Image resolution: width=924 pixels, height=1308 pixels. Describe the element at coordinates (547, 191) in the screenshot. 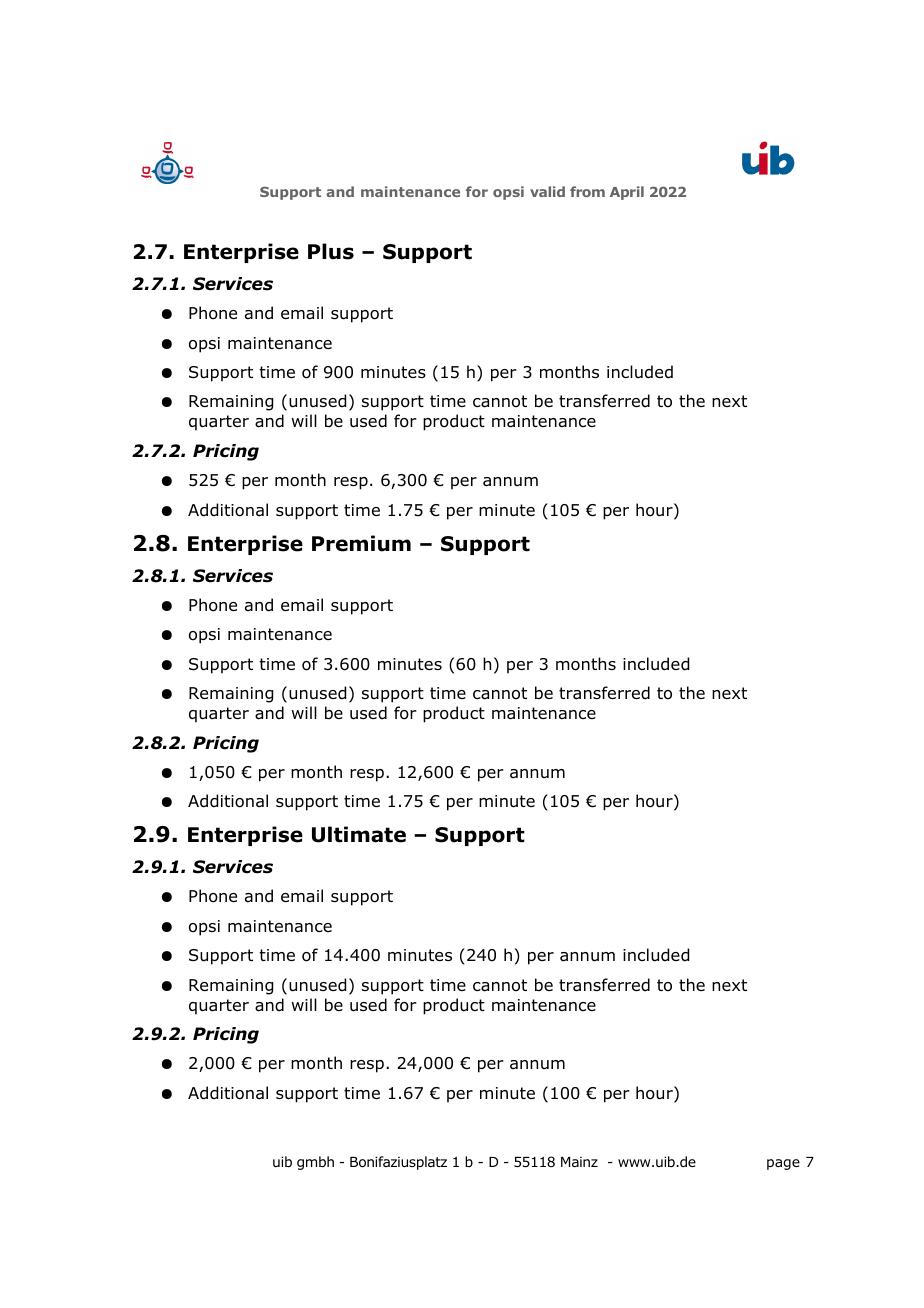

I see `valid` at that location.
